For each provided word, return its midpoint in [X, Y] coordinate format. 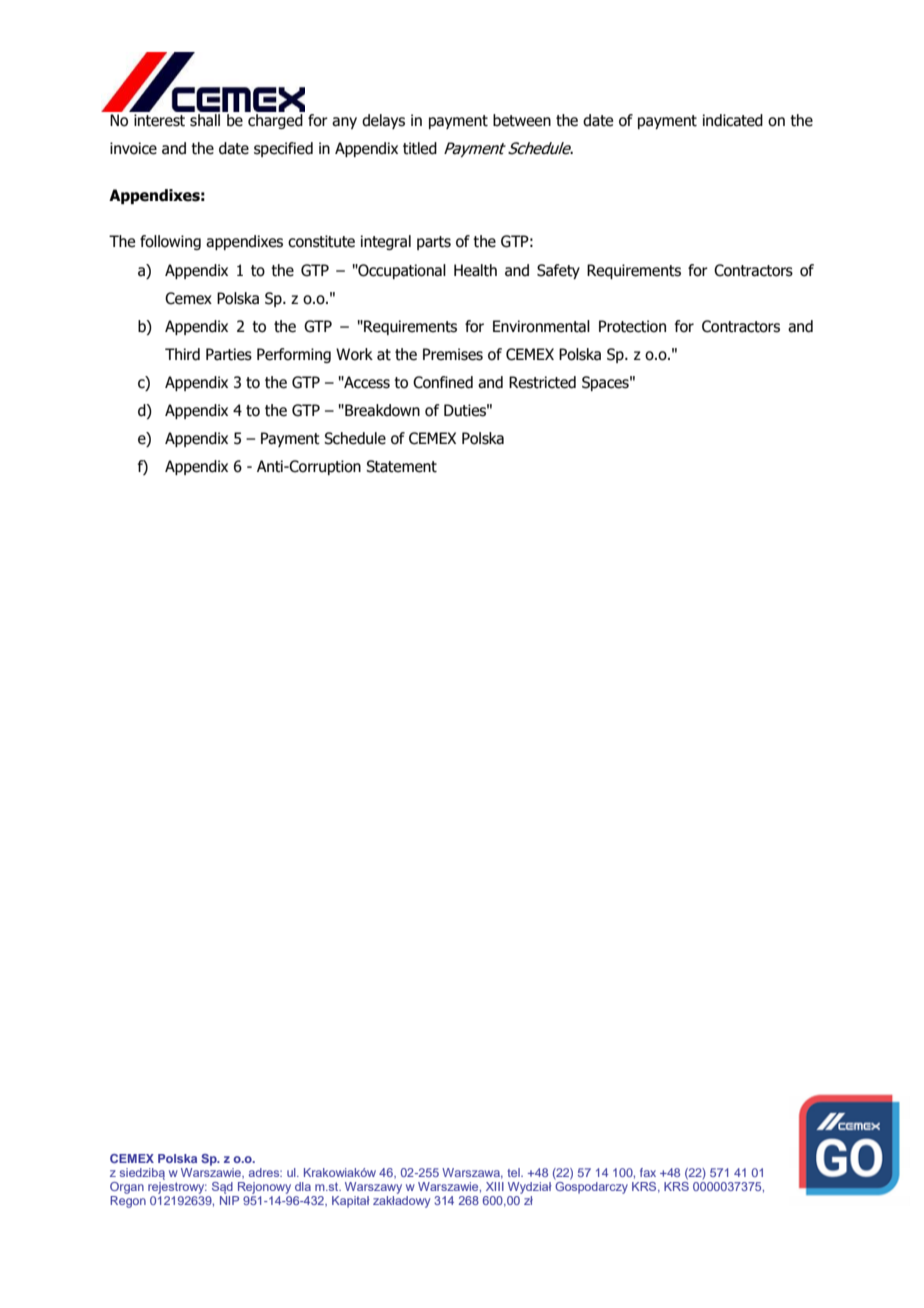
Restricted [542, 382]
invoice [133, 148]
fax [648, 1172]
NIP [229, 1200]
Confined [443, 382]
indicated [733, 120]
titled [420, 148]
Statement [401, 466]
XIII [495, 1186]
